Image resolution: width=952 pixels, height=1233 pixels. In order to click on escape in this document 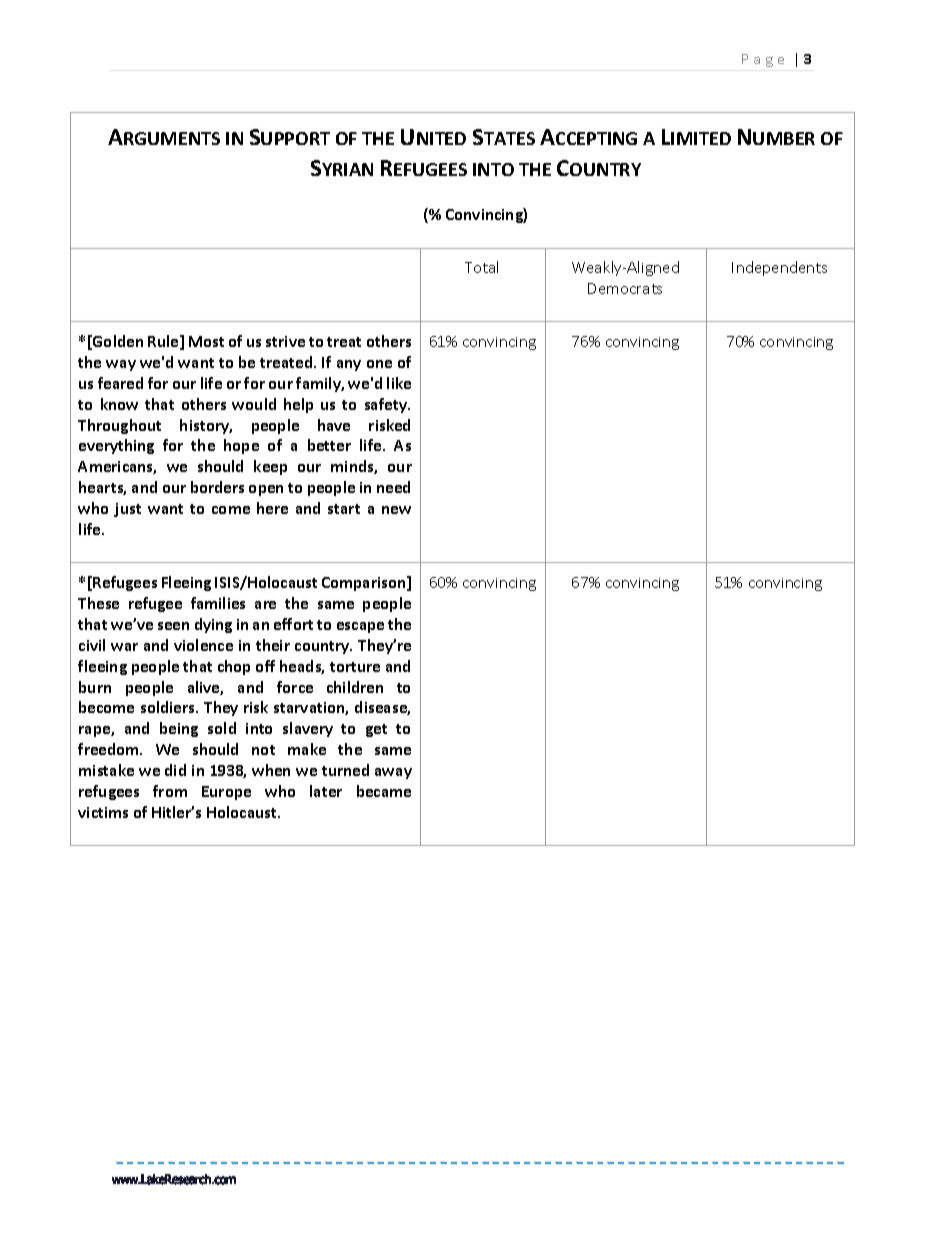, I will do `click(360, 627)`.
